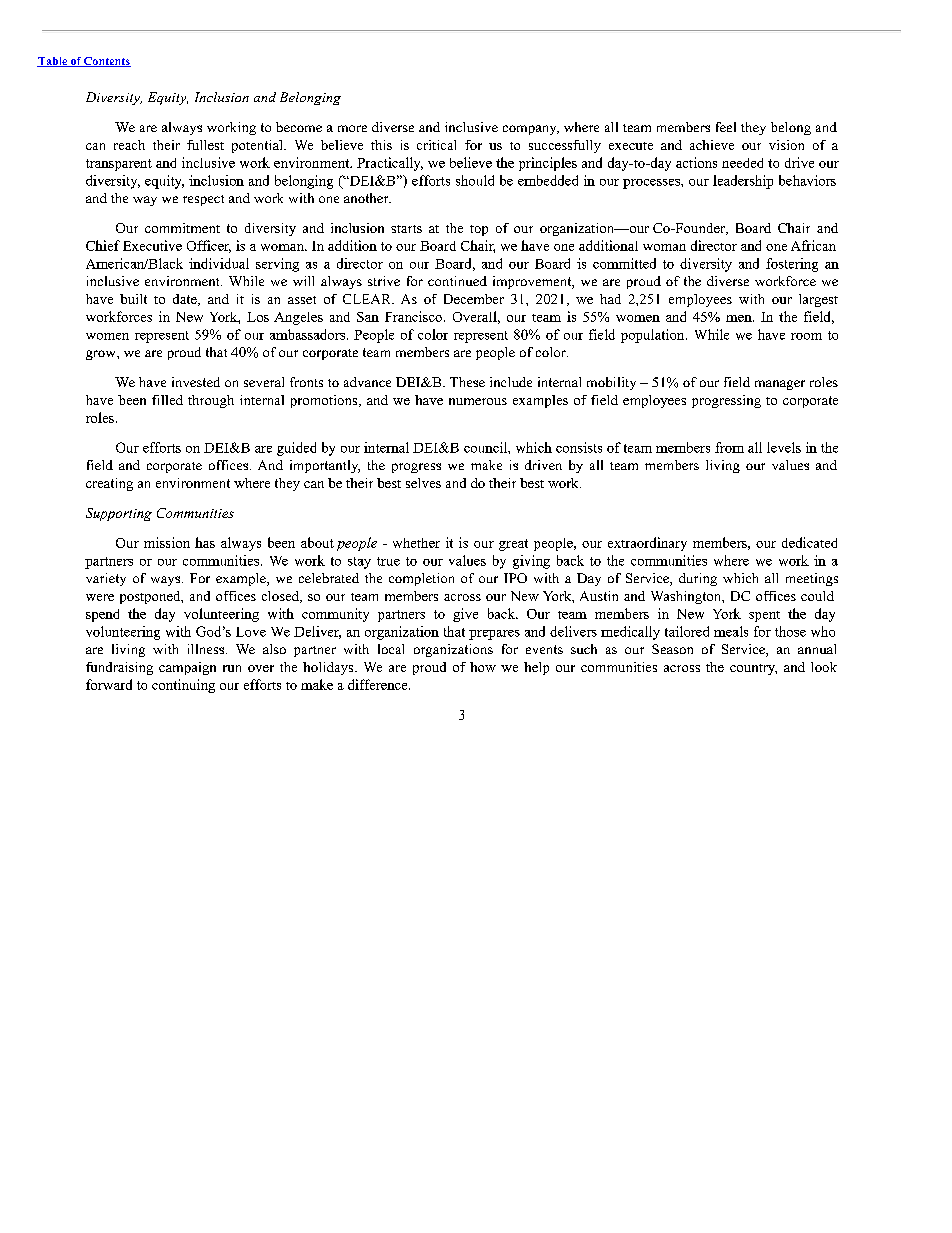 This image has height=1233, width=952. I want to click on These, so click(467, 382).
